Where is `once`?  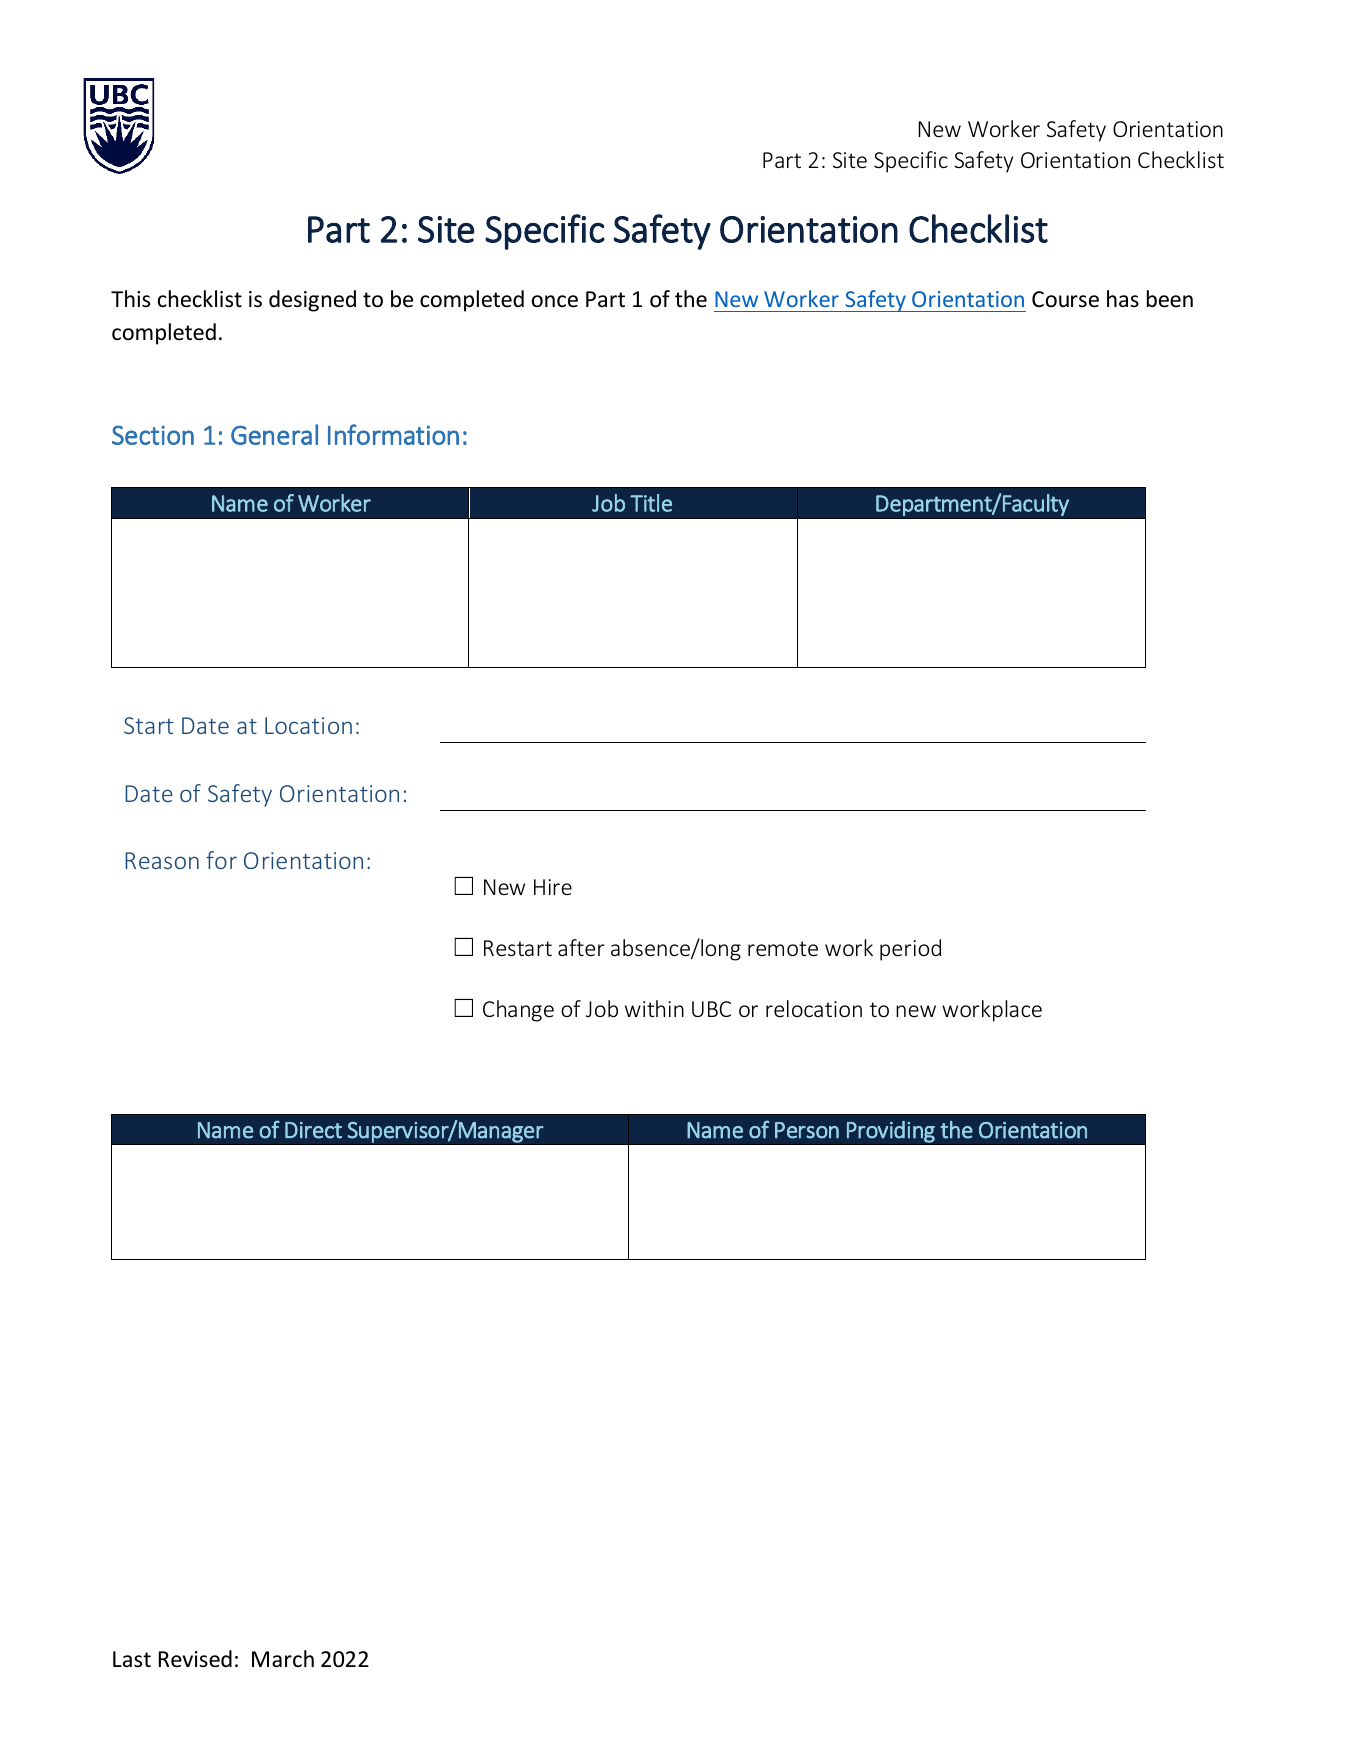
once is located at coordinates (555, 301).
